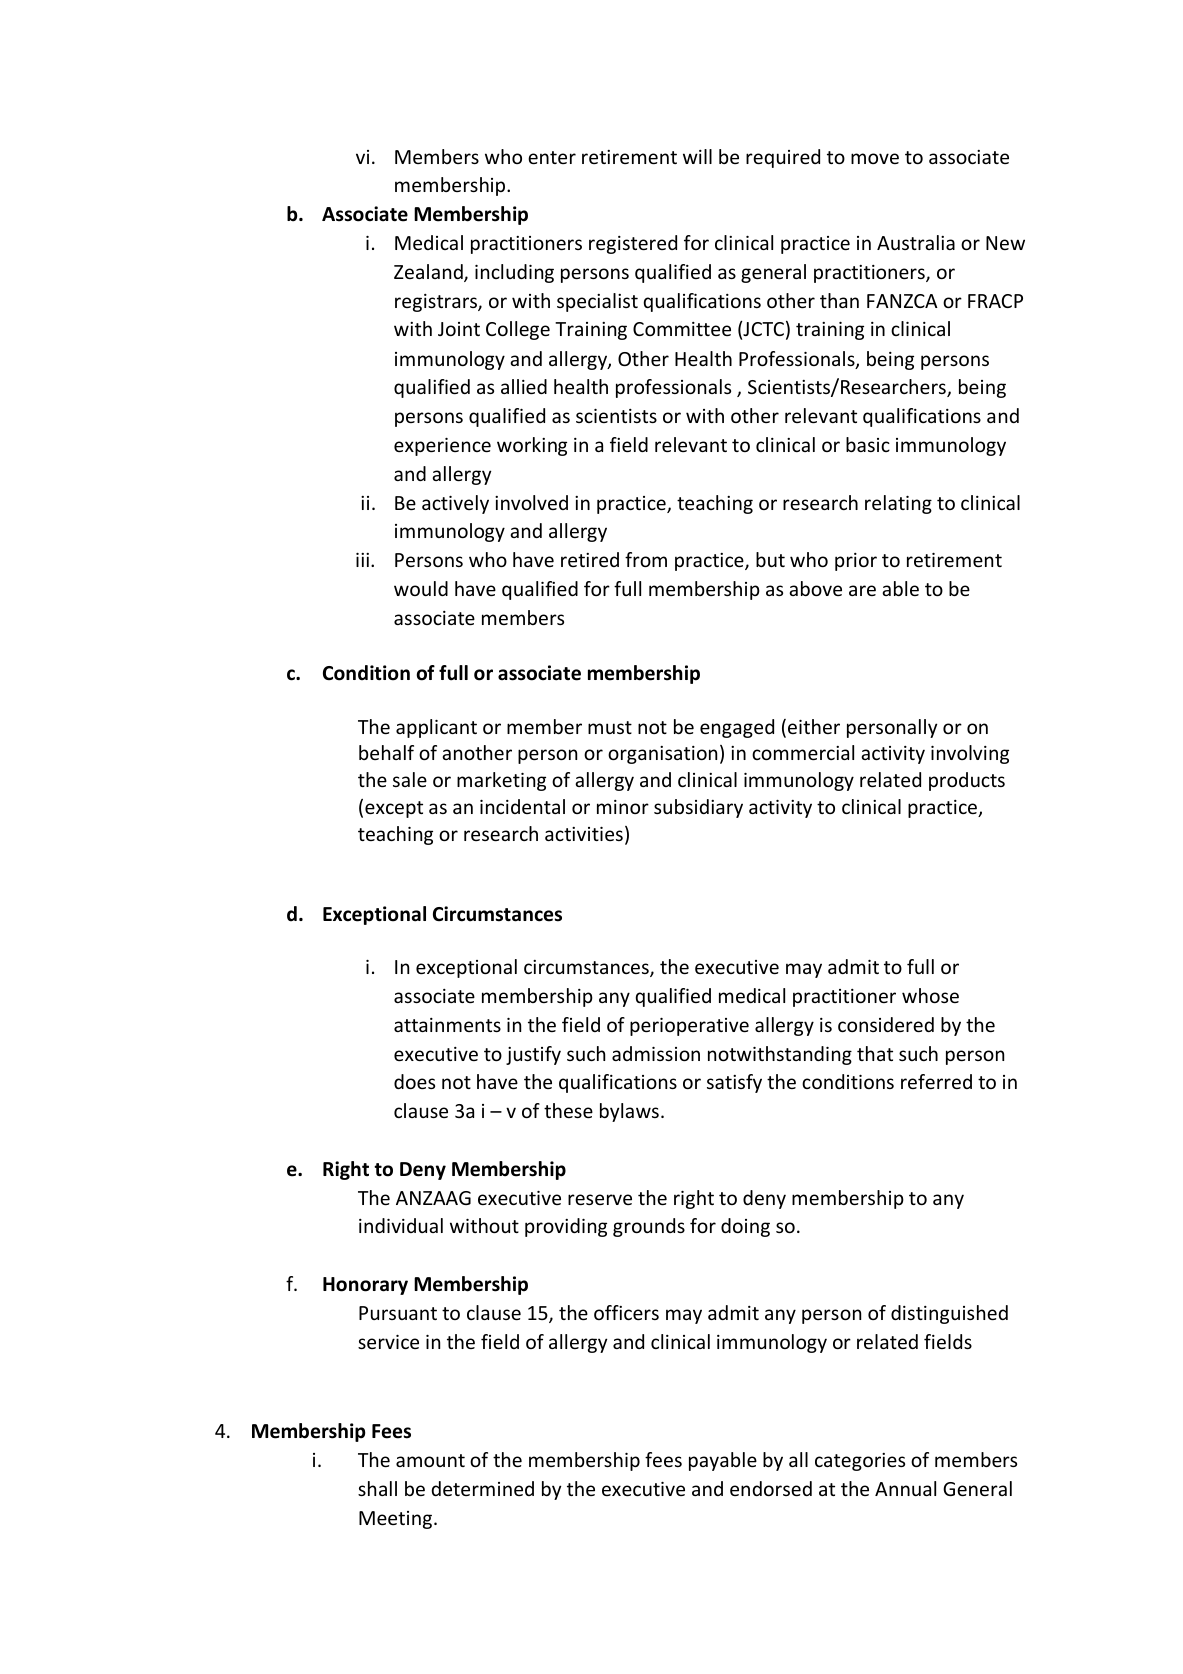 The image size is (1183, 1674). I want to click on from, so click(646, 559).
